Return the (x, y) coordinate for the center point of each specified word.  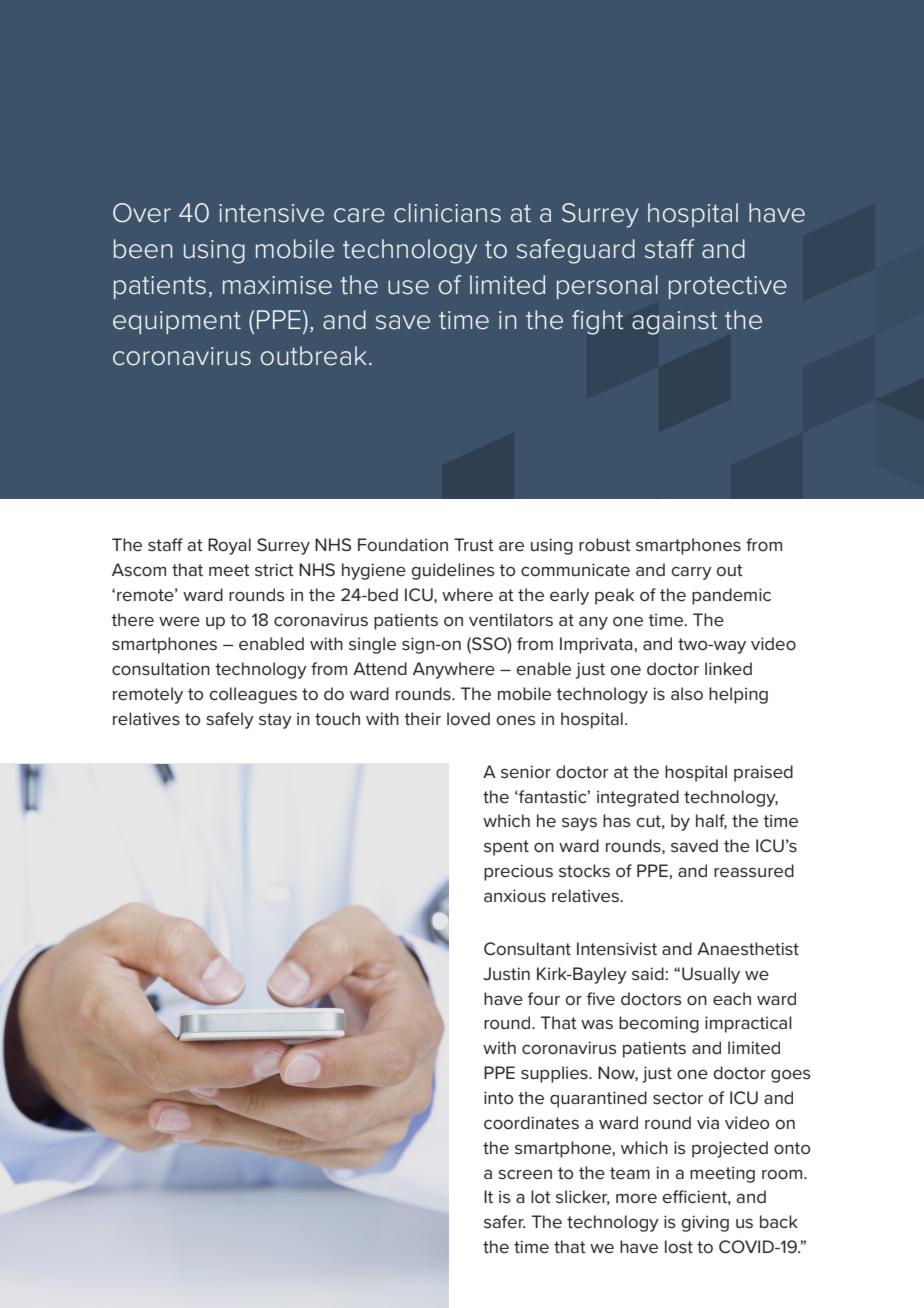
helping (738, 695)
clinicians (447, 213)
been (143, 249)
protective (728, 287)
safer (504, 1222)
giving (705, 1223)
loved (468, 719)
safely (230, 720)
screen (525, 1174)
